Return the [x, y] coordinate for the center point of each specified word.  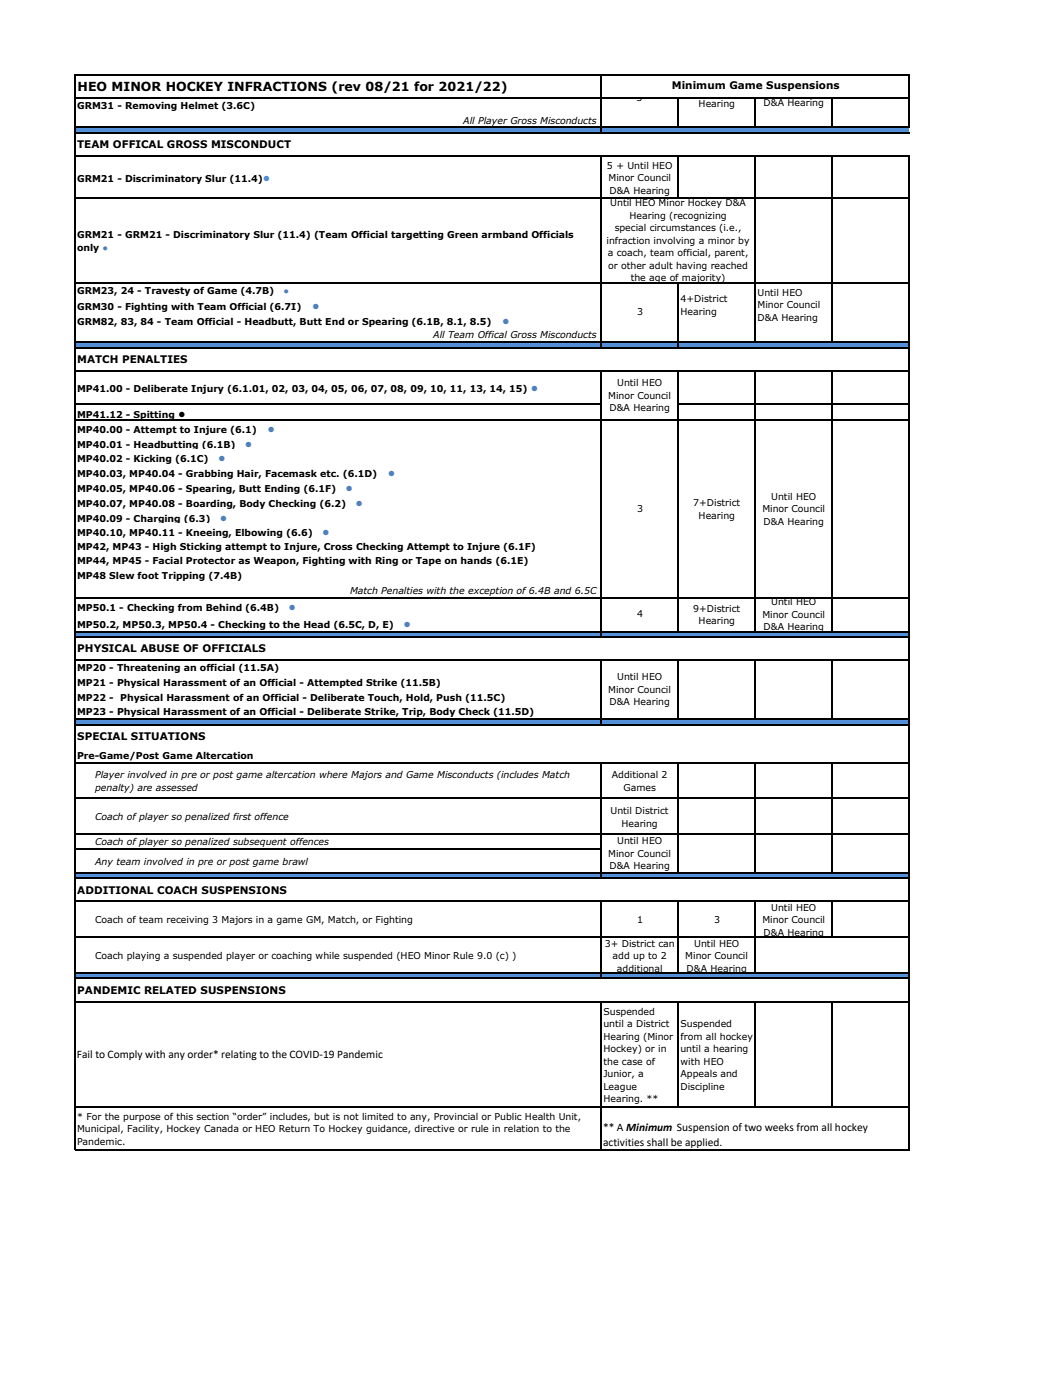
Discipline [702, 1087]
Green [462, 234]
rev [350, 87]
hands [476, 560]
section [212, 1116]
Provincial [456, 1116]
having [691, 266]
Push [449, 697]
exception [490, 592]
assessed [176, 787]
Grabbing [209, 474]
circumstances [683, 227]
